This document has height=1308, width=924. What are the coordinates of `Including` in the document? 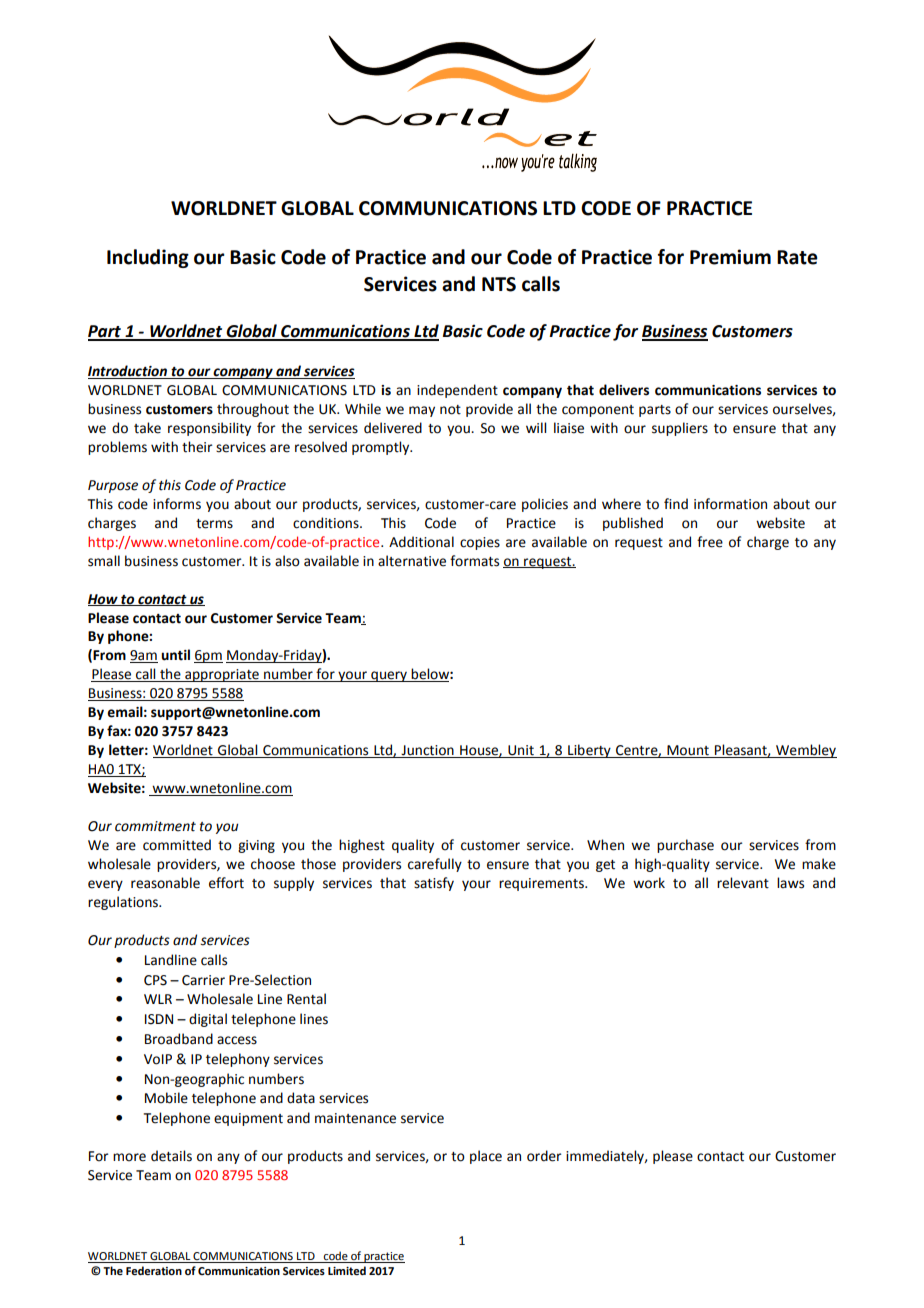 It's located at (148, 258).
